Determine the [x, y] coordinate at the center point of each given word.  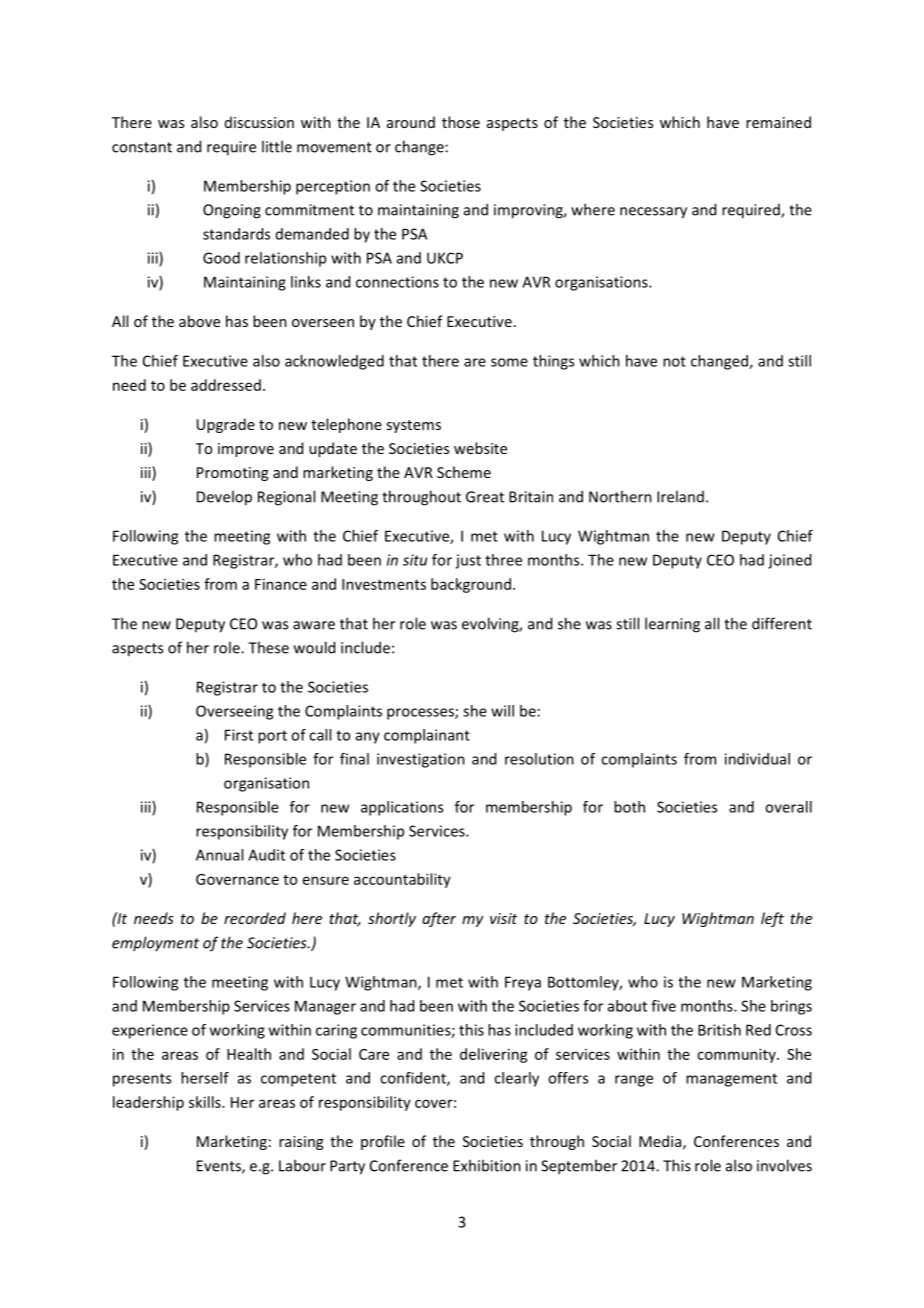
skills [206, 1102]
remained [778, 122]
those [461, 122]
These [268, 647]
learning [672, 625]
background [471, 585]
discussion [259, 122]
